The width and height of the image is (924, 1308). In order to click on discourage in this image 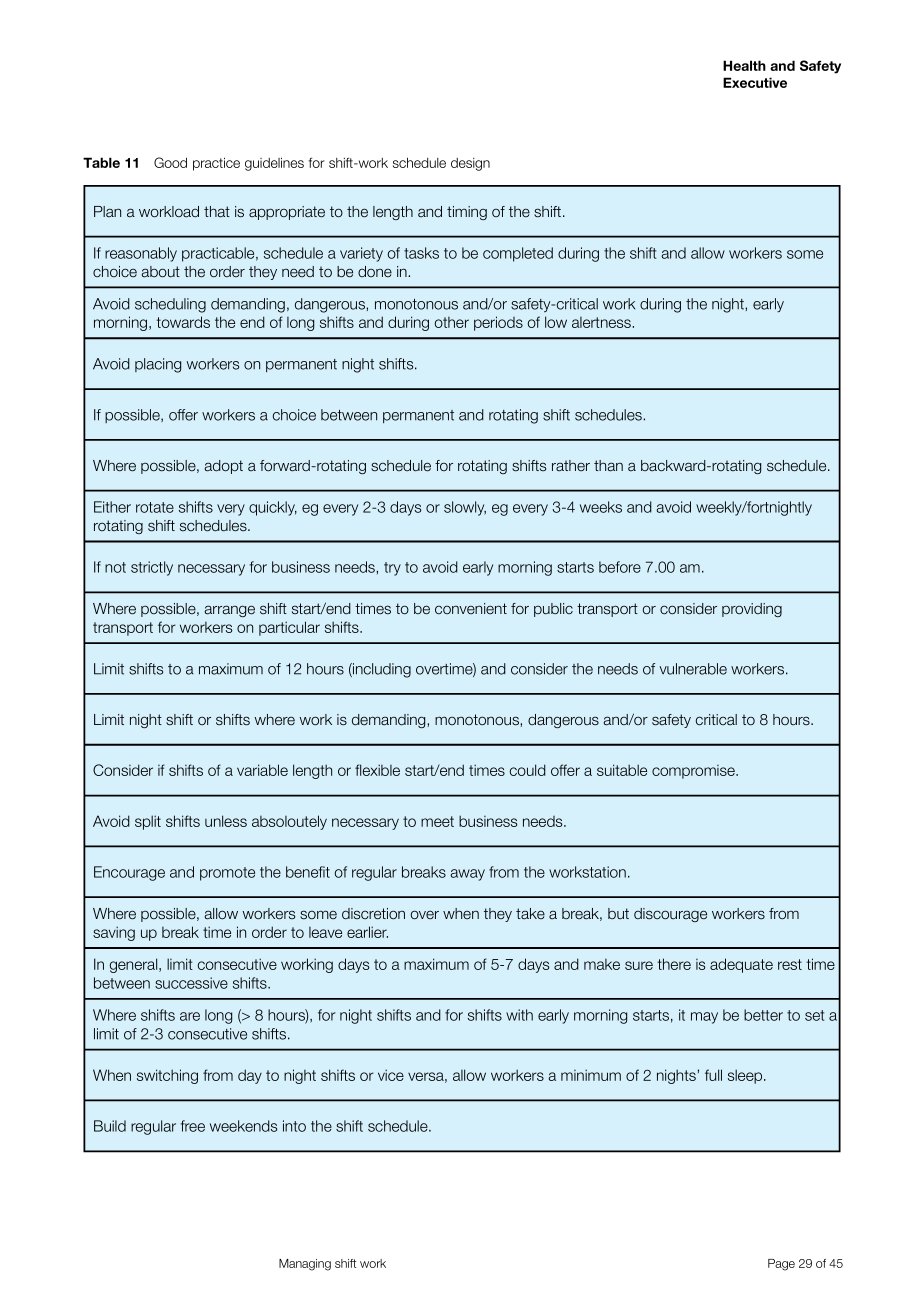, I will do `click(670, 915)`.
